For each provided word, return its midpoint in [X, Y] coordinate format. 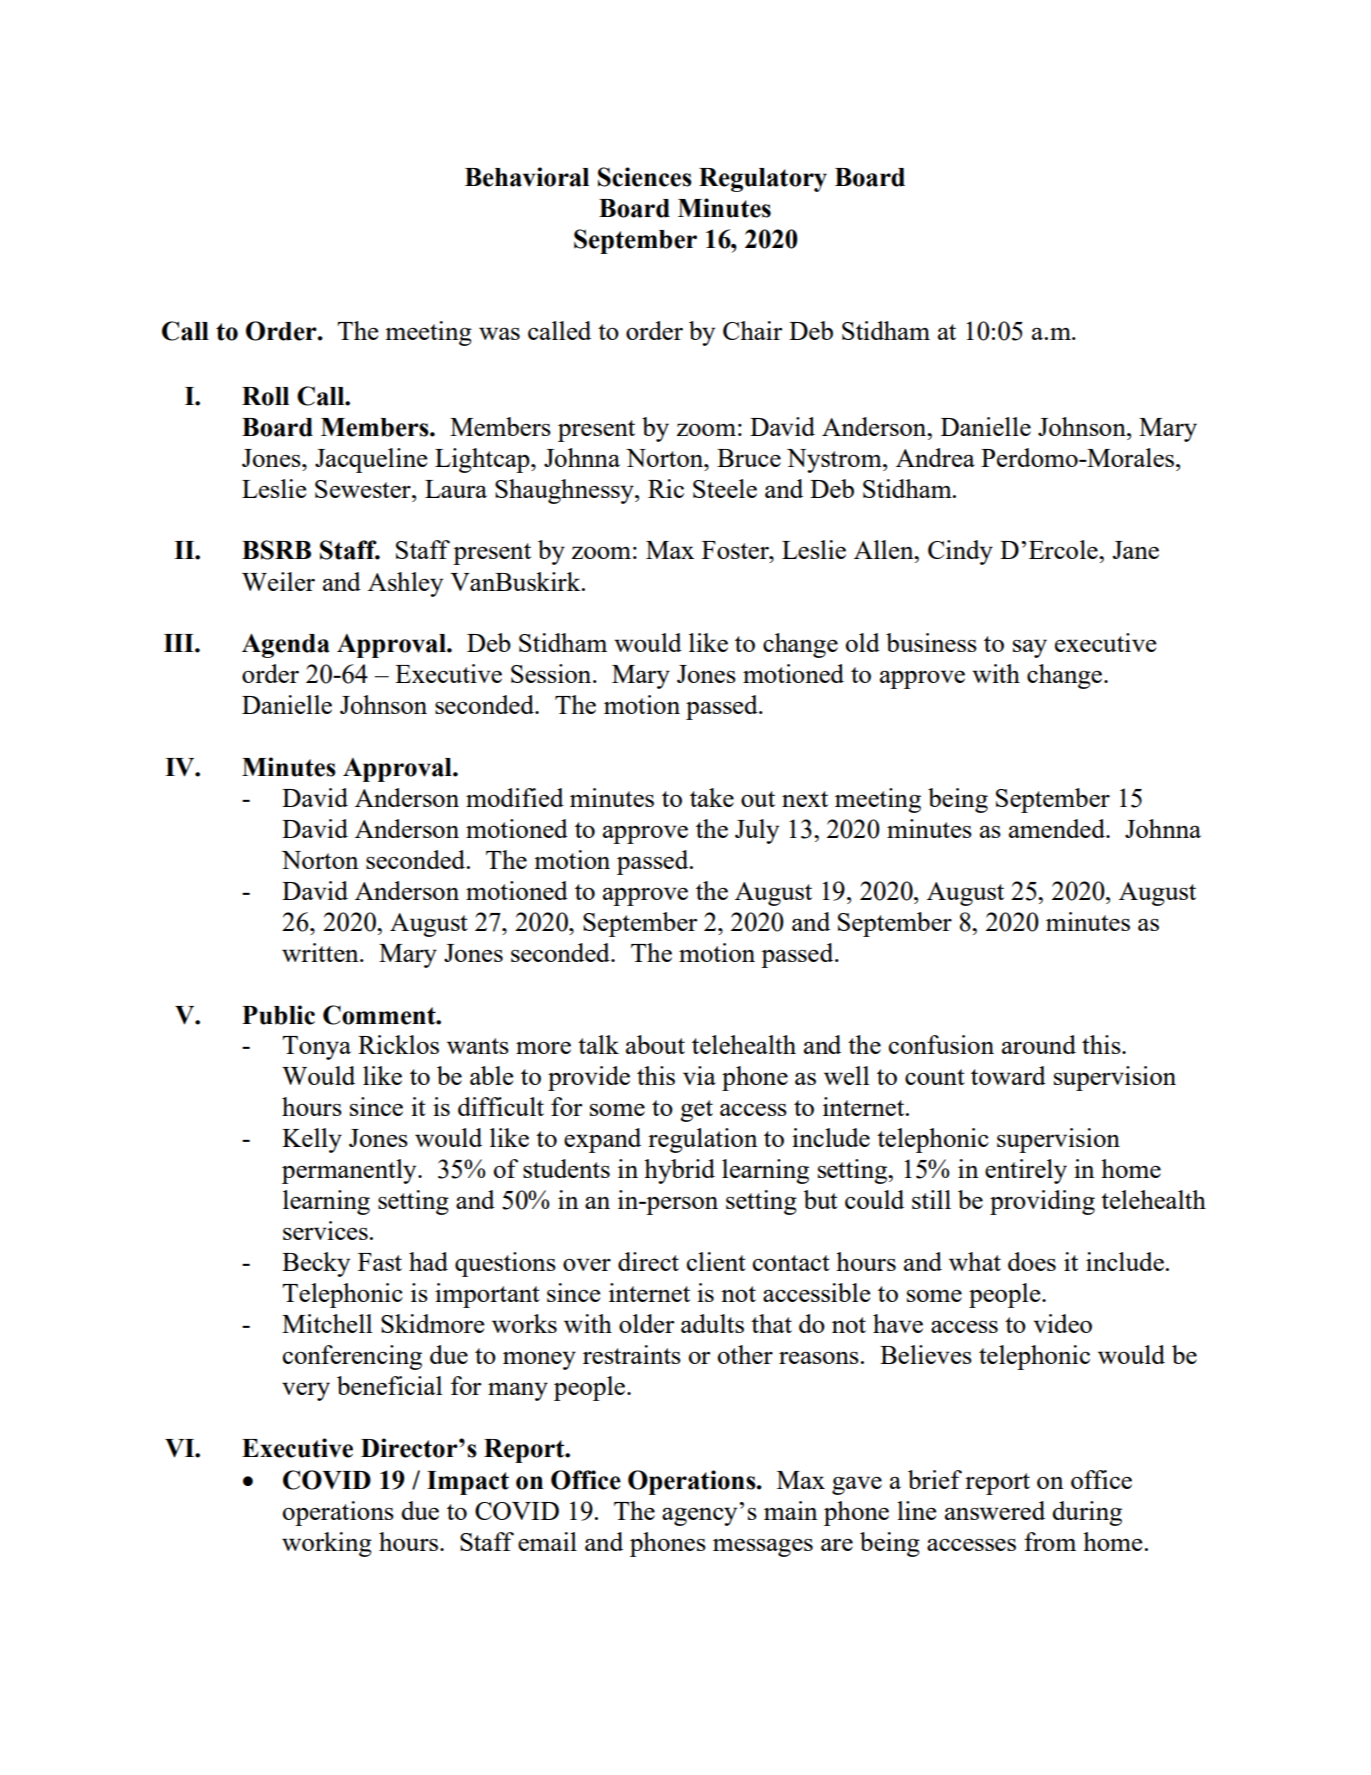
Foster [736, 550]
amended [1058, 828]
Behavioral [527, 177]
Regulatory [763, 180]
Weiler [278, 581]
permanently [350, 1171]
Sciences [645, 177]
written [321, 952]
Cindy [960, 552]
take [712, 797]
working [327, 1544]
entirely [1026, 1171]
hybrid [679, 1171]
